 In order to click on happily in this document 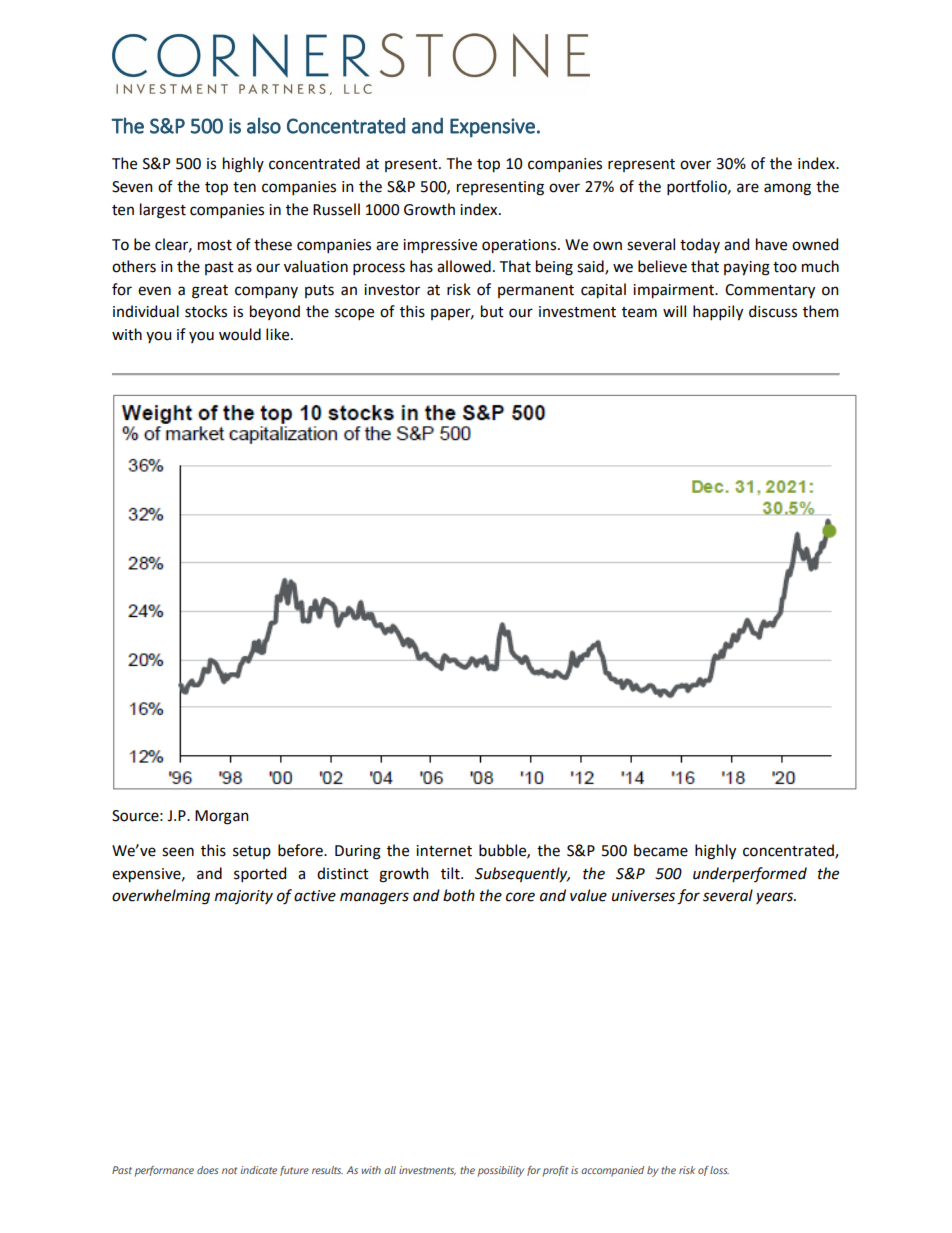, I will do `click(718, 313)`.
